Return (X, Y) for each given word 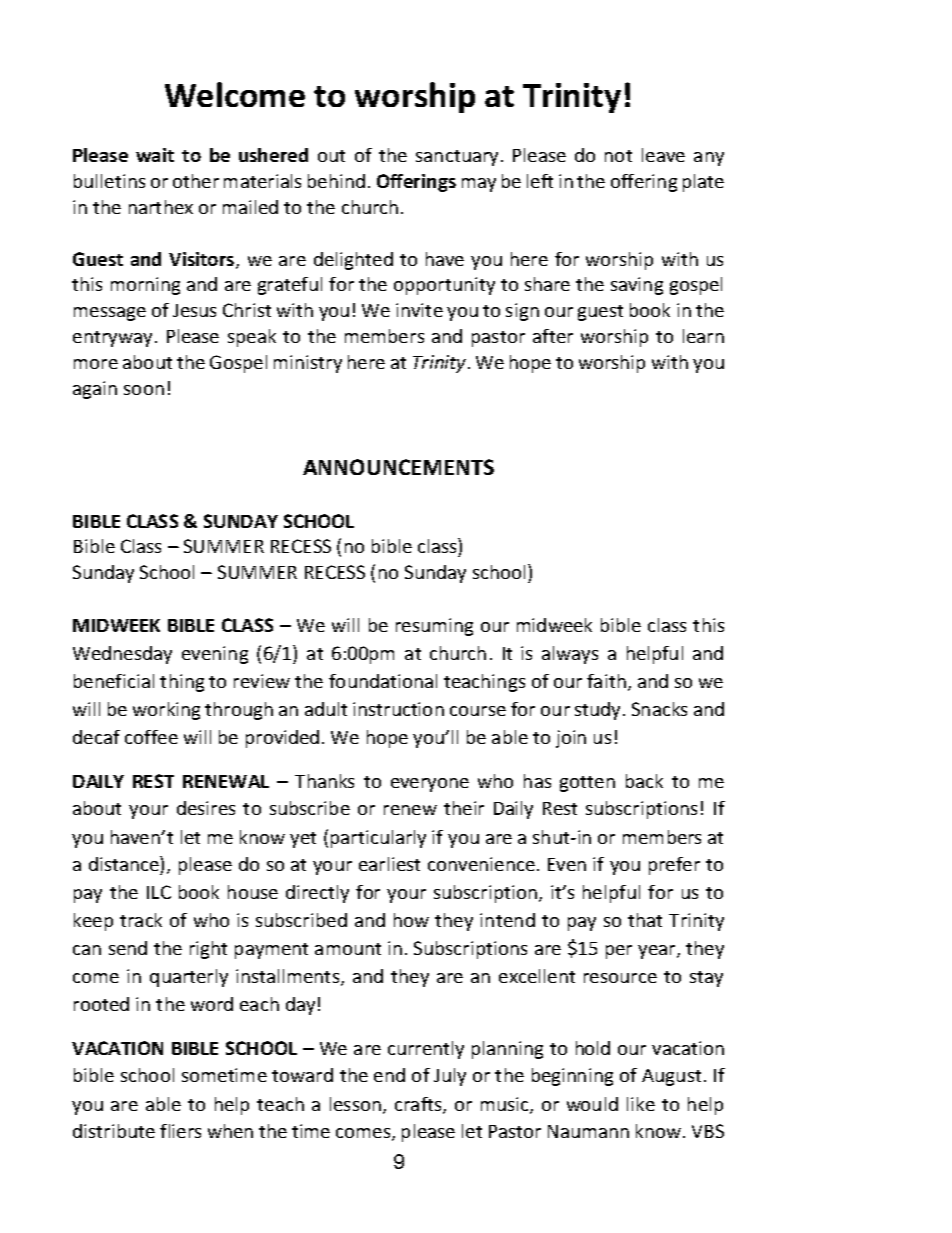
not (618, 156)
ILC (159, 892)
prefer (674, 866)
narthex (161, 207)
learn (703, 336)
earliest (389, 864)
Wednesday (122, 655)
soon (144, 390)
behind (336, 181)
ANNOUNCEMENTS (398, 467)
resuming (434, 627)
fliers (180, 1131)
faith (606, 681)
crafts (419, 1105)
